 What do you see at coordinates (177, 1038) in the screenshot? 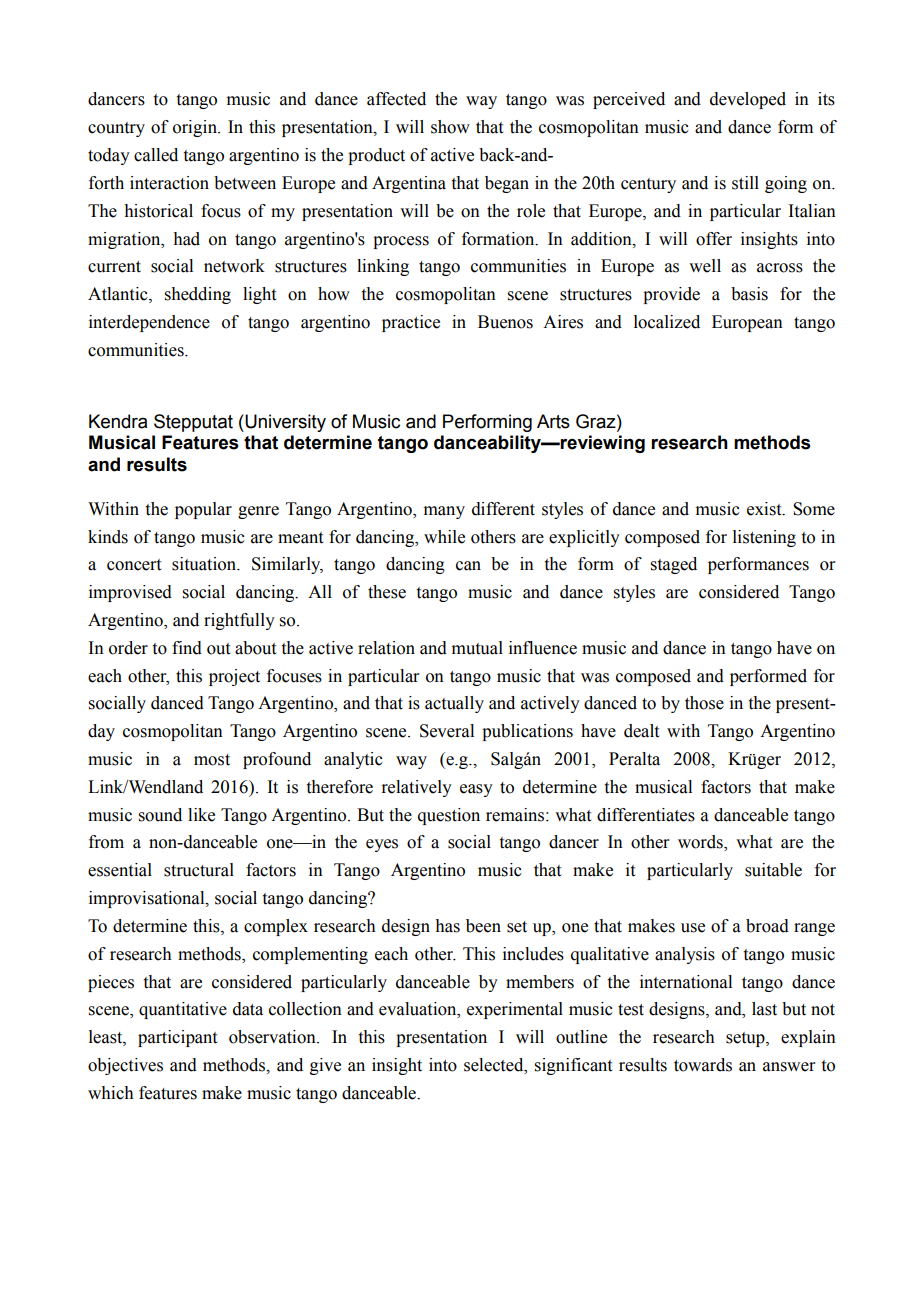
I see `participant` at bounding box center [177, 1038].
